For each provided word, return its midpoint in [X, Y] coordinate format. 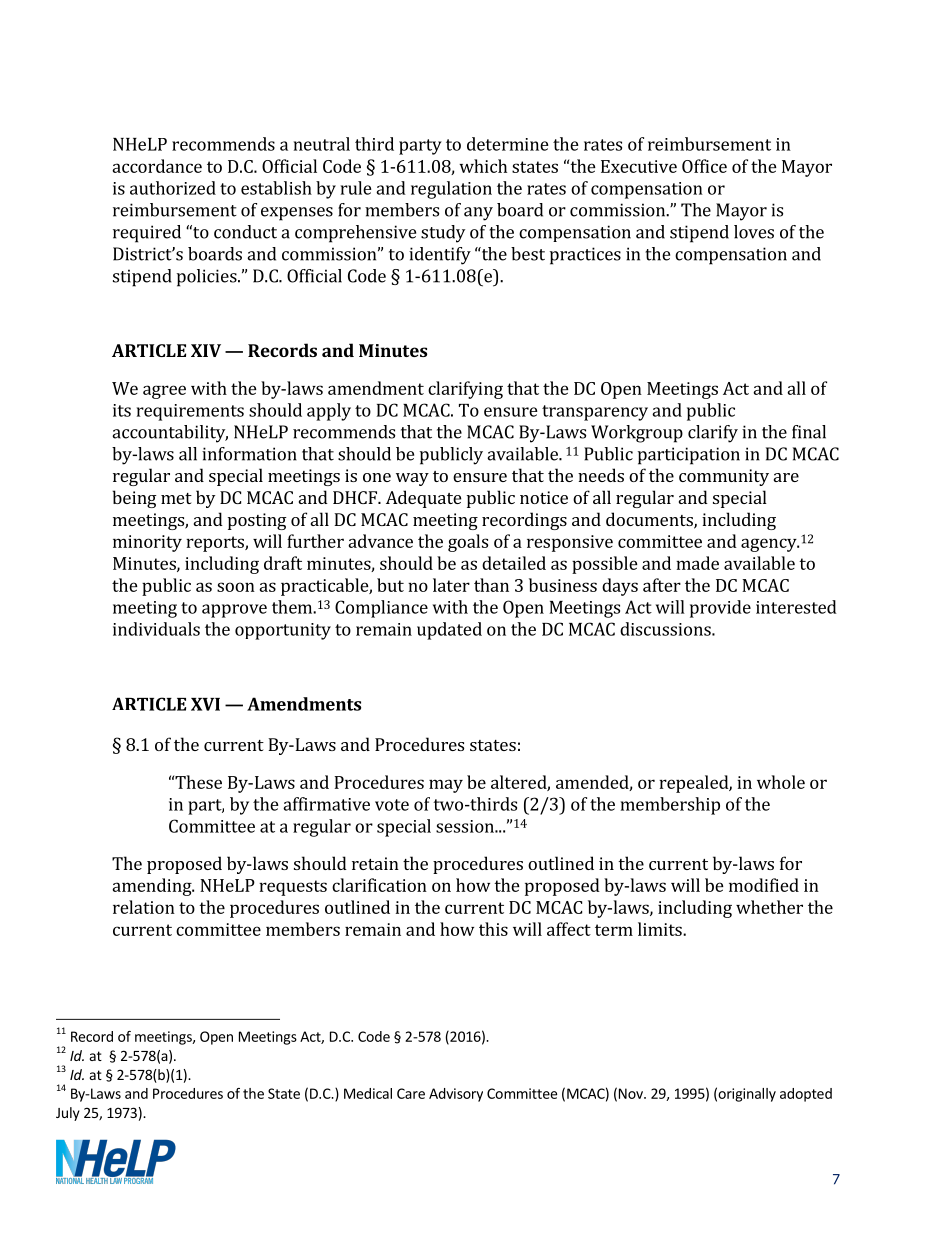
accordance [157, 166]
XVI [205, 704]
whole [781, 782]
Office [704, 166]
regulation [451, 190]
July [68, 1114]
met [176, 498]
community [724, 477]
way [412, 479]
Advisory [456, 1095]
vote [392, 805]
